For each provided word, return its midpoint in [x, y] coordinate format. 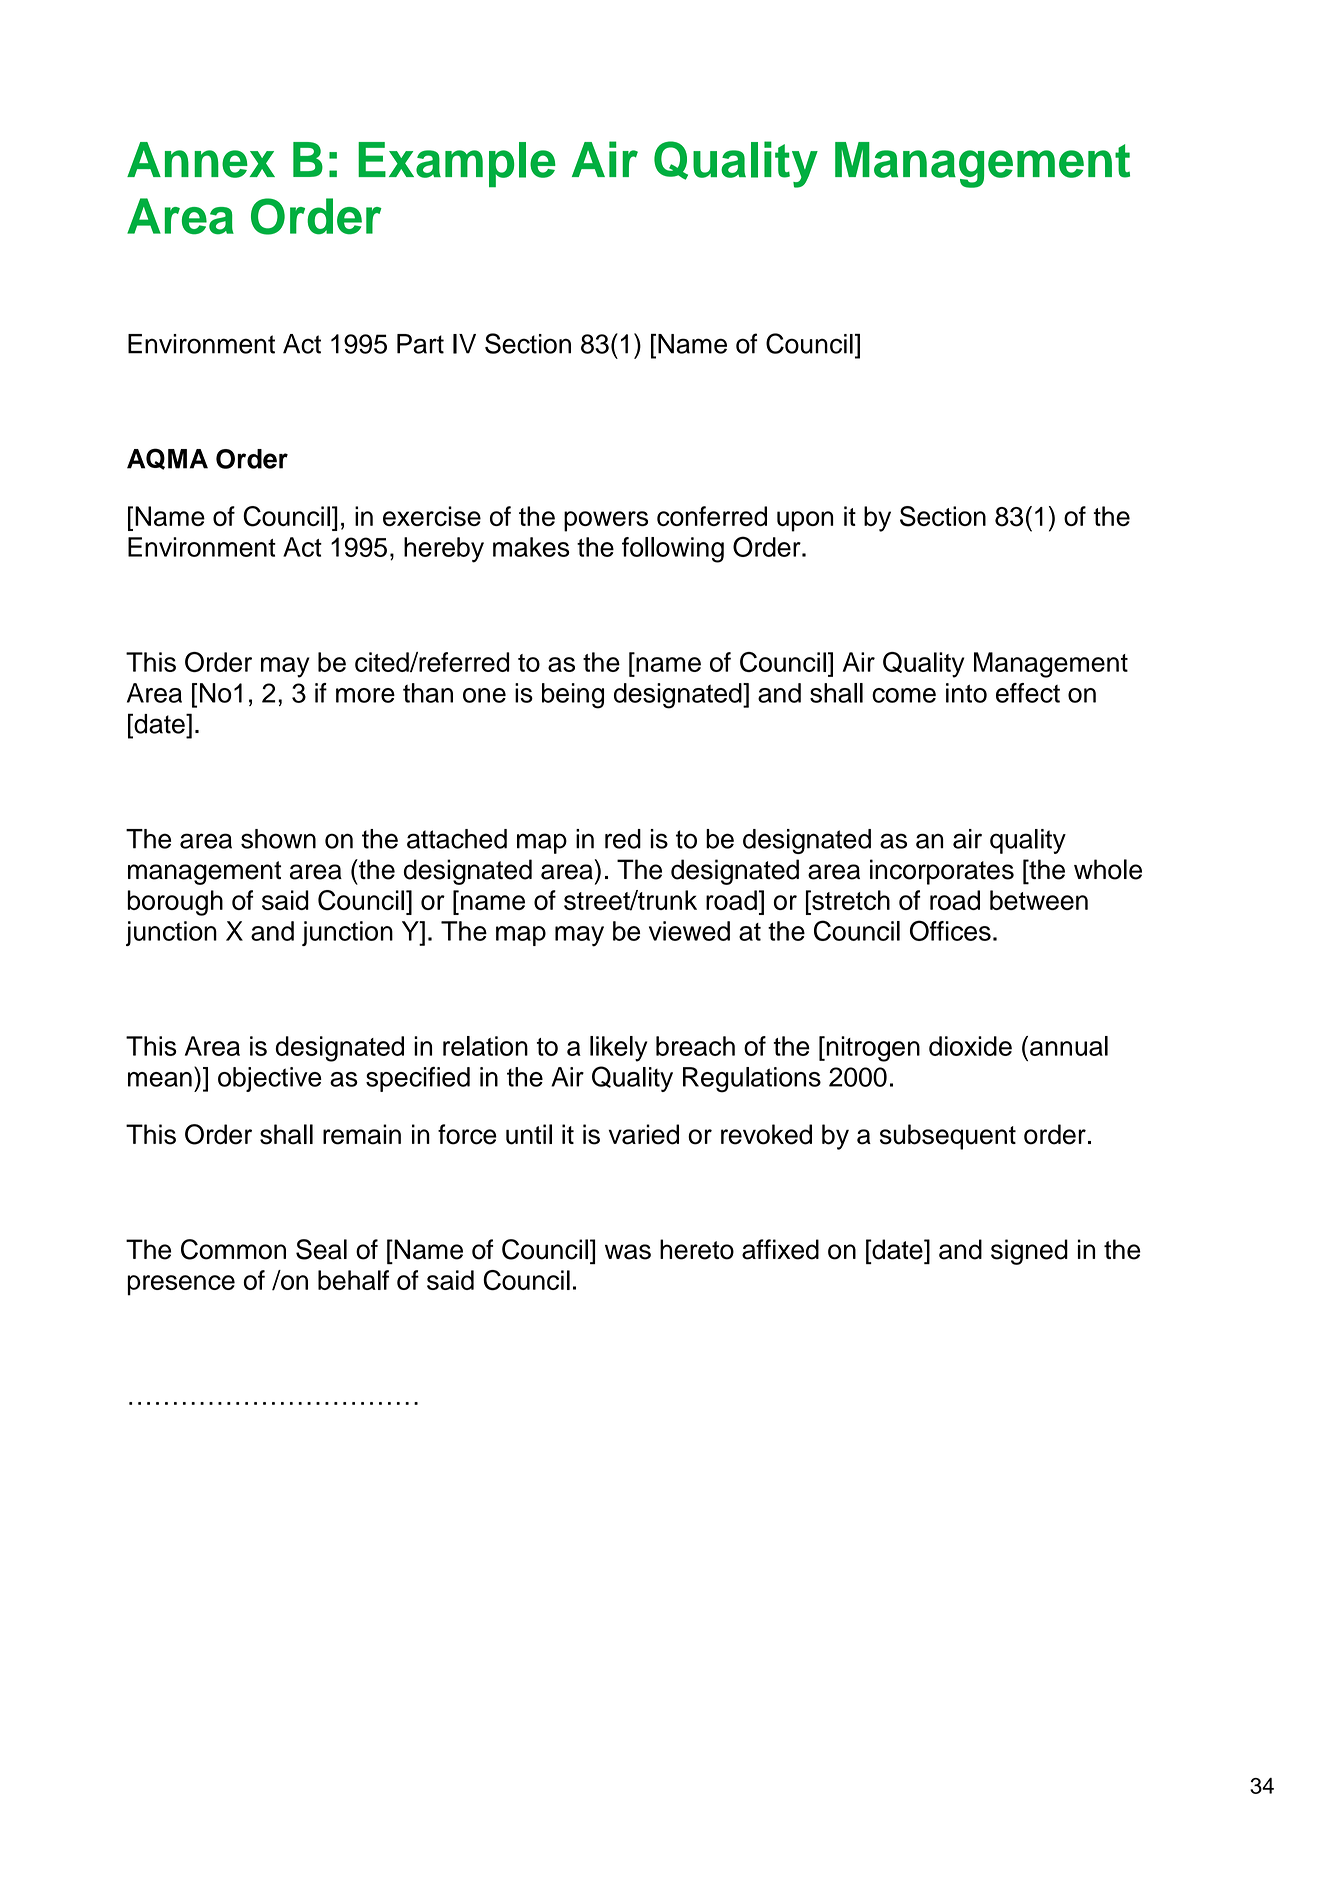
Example [457, 165]
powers [606, 521]
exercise [432, 516]
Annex [201, 160]
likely [618, 1049]
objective [270, 1079]
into [966, 693]
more [365, 695]
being [573, 696]
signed [1029, 1252]
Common [233, 1249]
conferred [712, 516]
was [628, 1252]
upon [805, 521]
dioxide [970, 1046]
